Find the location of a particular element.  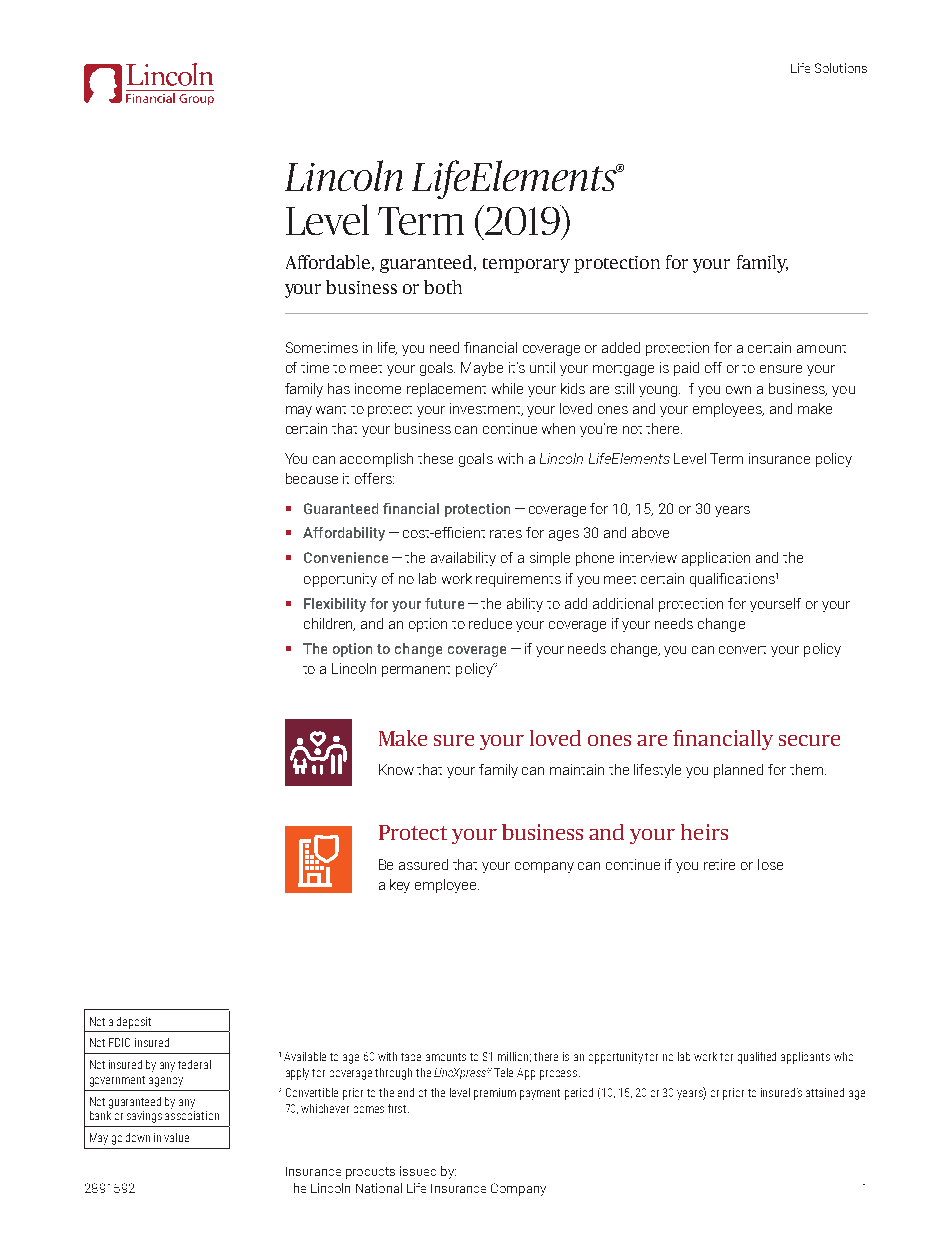

these is located at coordinates (435, 458).
